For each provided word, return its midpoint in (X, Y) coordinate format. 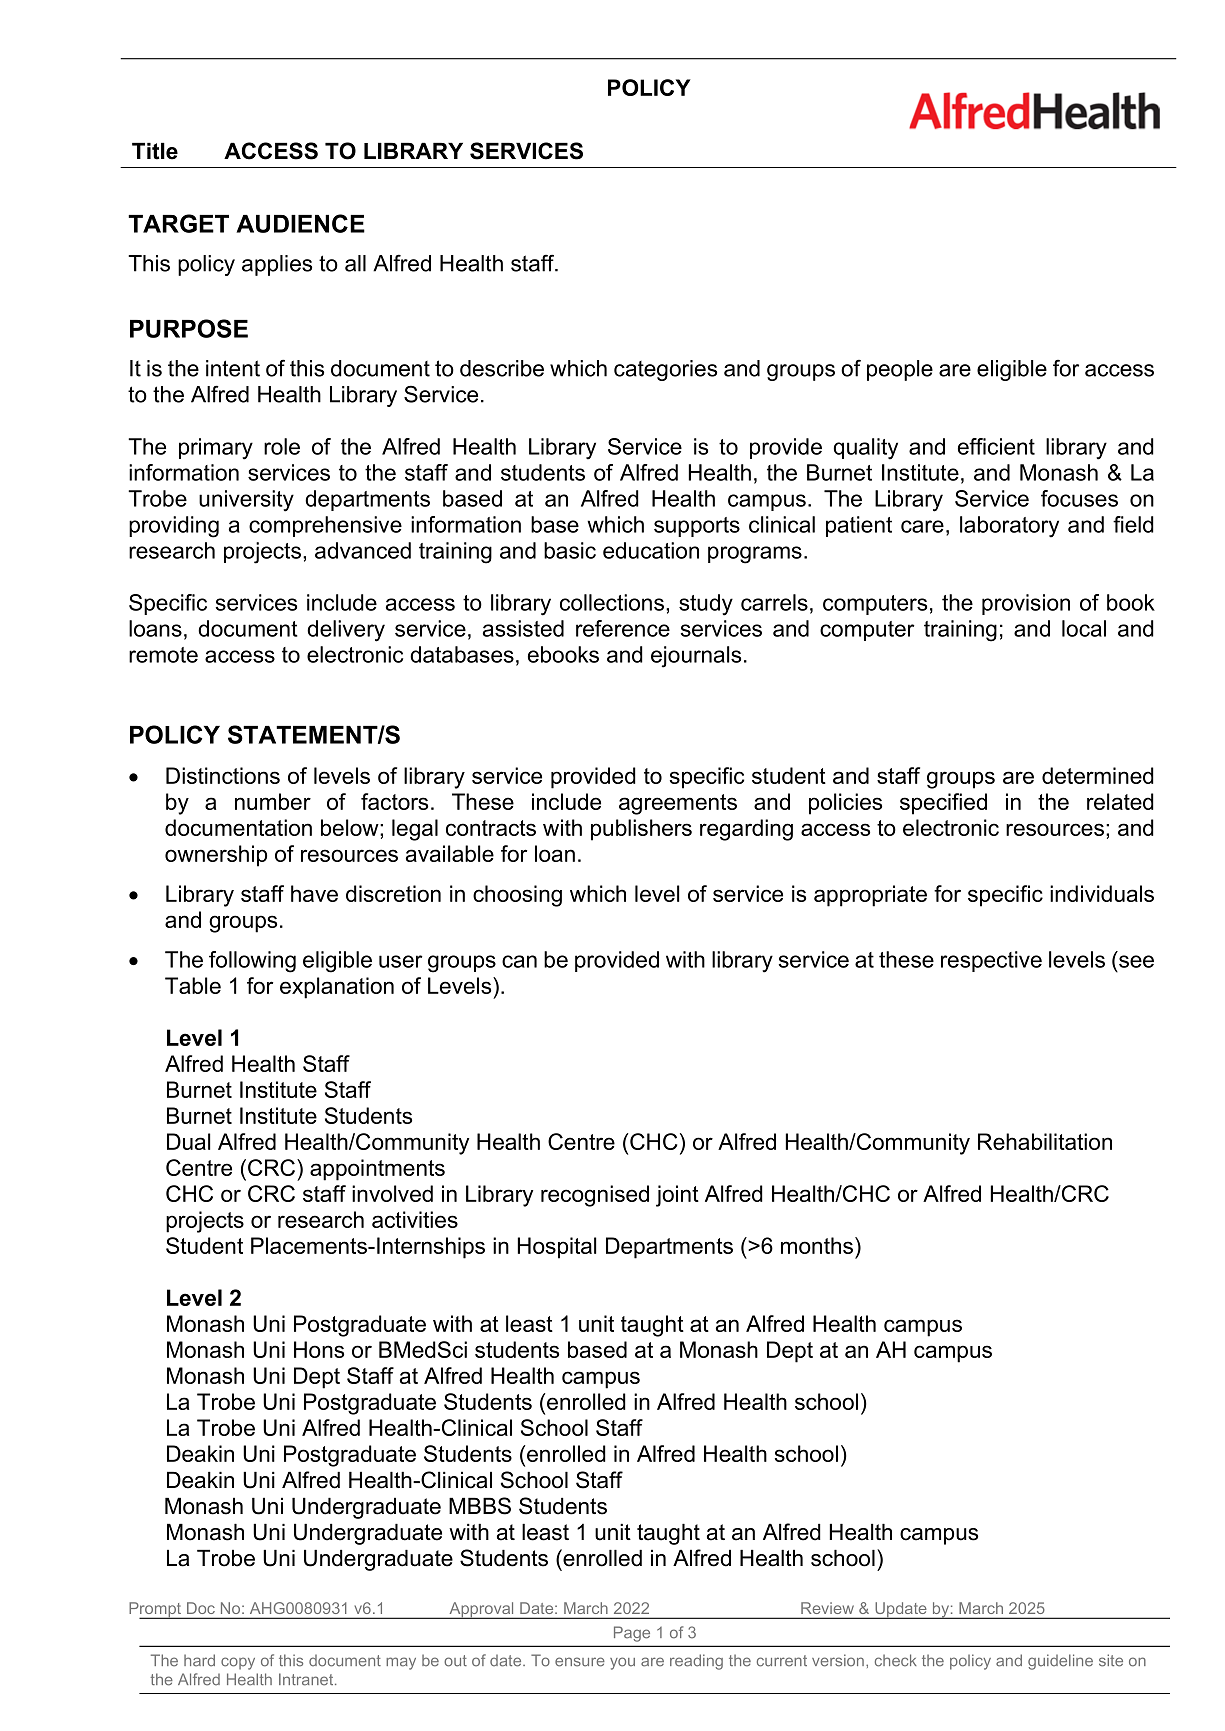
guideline (1060, 1662)
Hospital (557, 1248)
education (651, 550)
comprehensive (325, 526)
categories (665, 370)
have (314, 893)
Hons (319, 1349)
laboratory (1009, 527)
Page (632, 1634)
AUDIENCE (300, 223)
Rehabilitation (1045, 1141)
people (900, 370)
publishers (641, 830)
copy (238, 1663)
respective (991, 961)
